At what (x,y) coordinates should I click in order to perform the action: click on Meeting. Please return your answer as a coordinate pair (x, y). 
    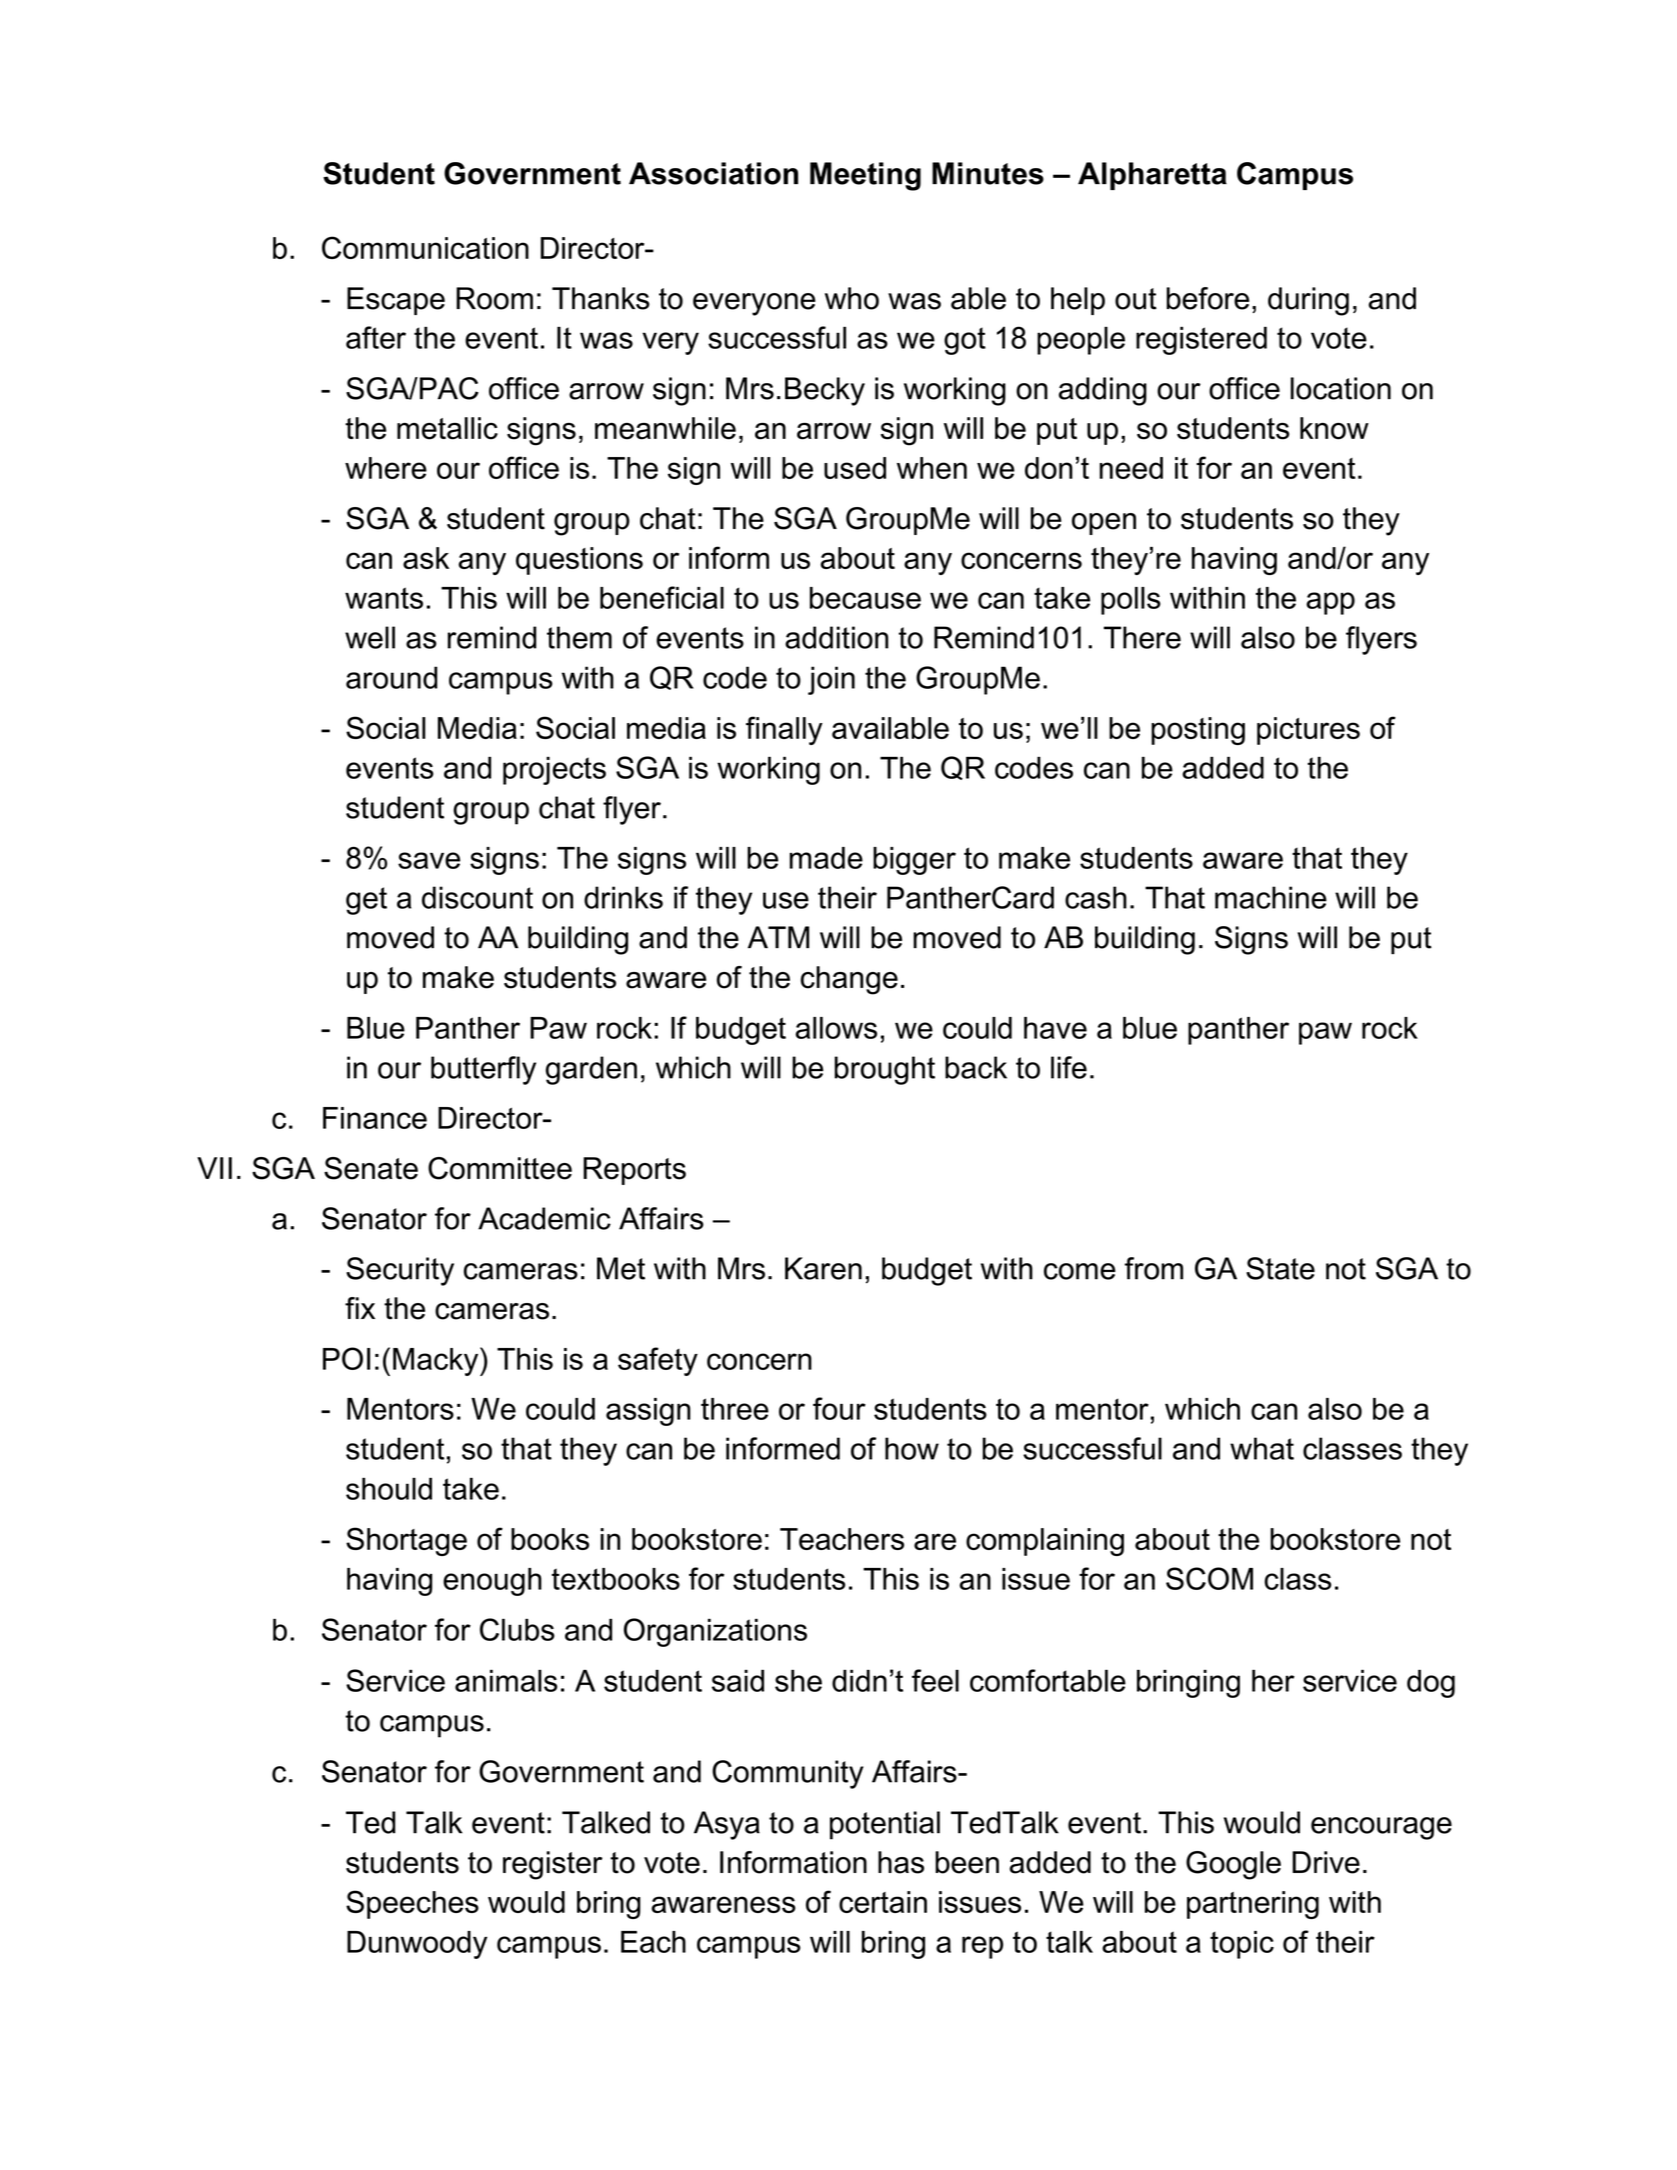
    Looking at the image, I should click on (865, 176).
